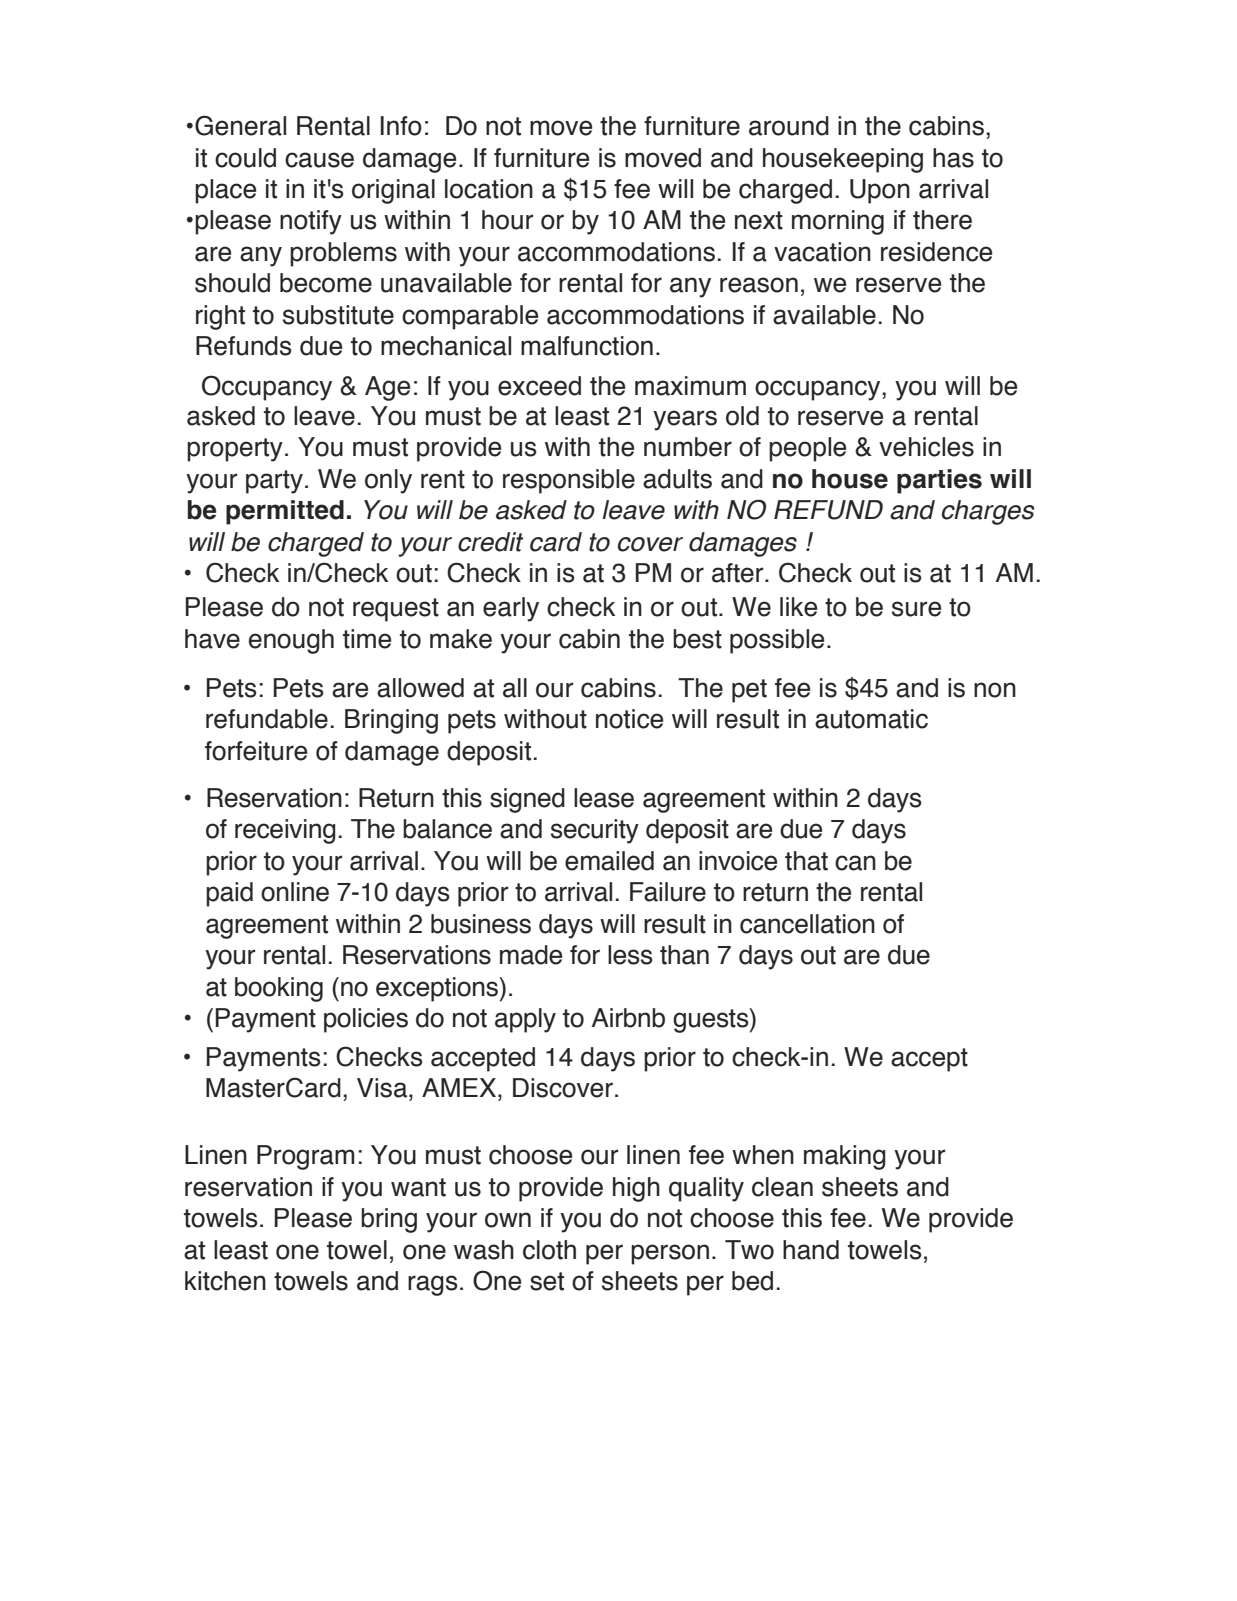 The height and width of the document is (1601, 1237). What do you see at coordinates (549, 1250) in the document?
I see `cloth` at bounding box center [549, 1250].
